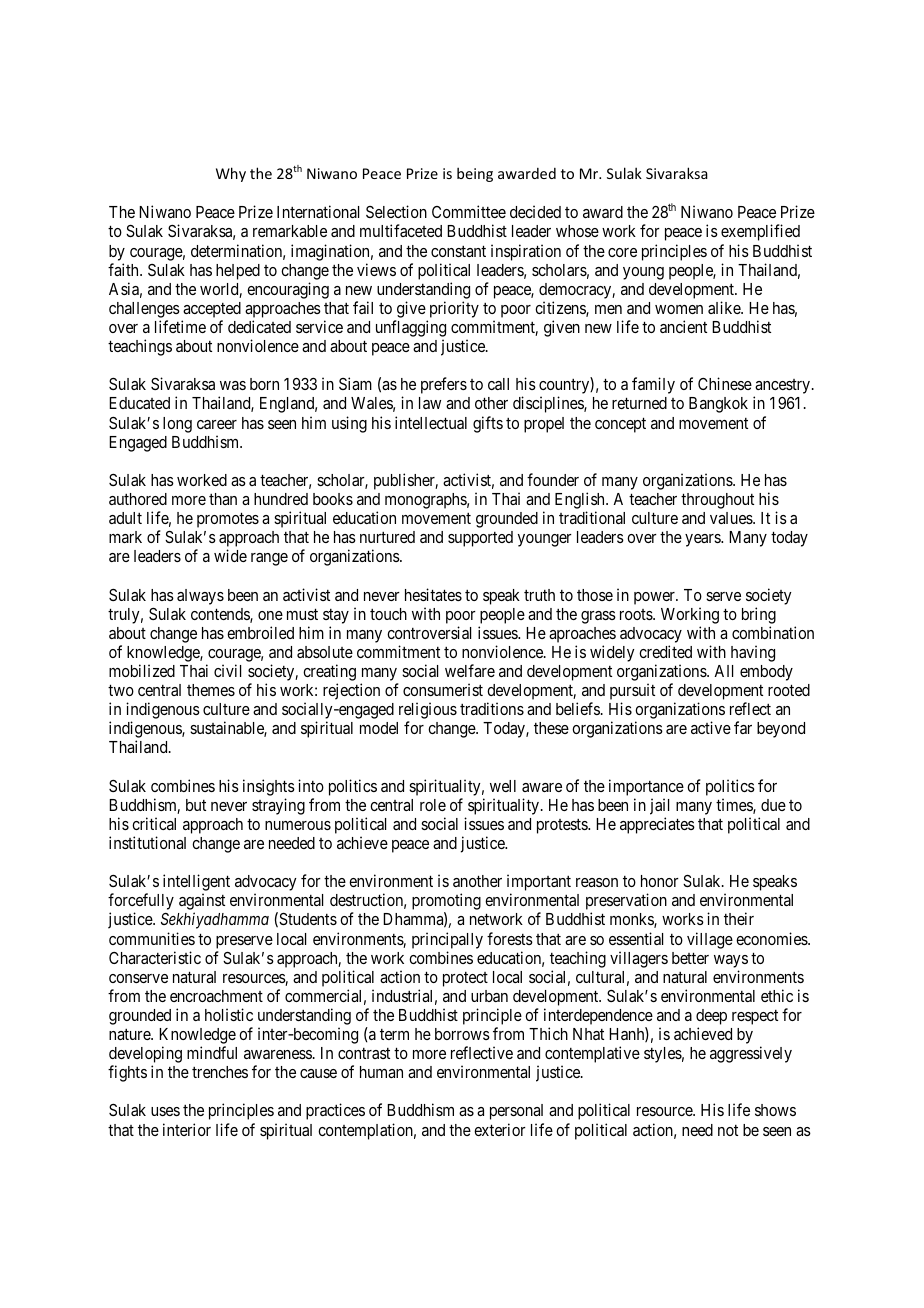 This page has height=1308, width=924. What do you see at coordinates (475, 174) in the page?
I see `being` at bounding box center [475, 174].
